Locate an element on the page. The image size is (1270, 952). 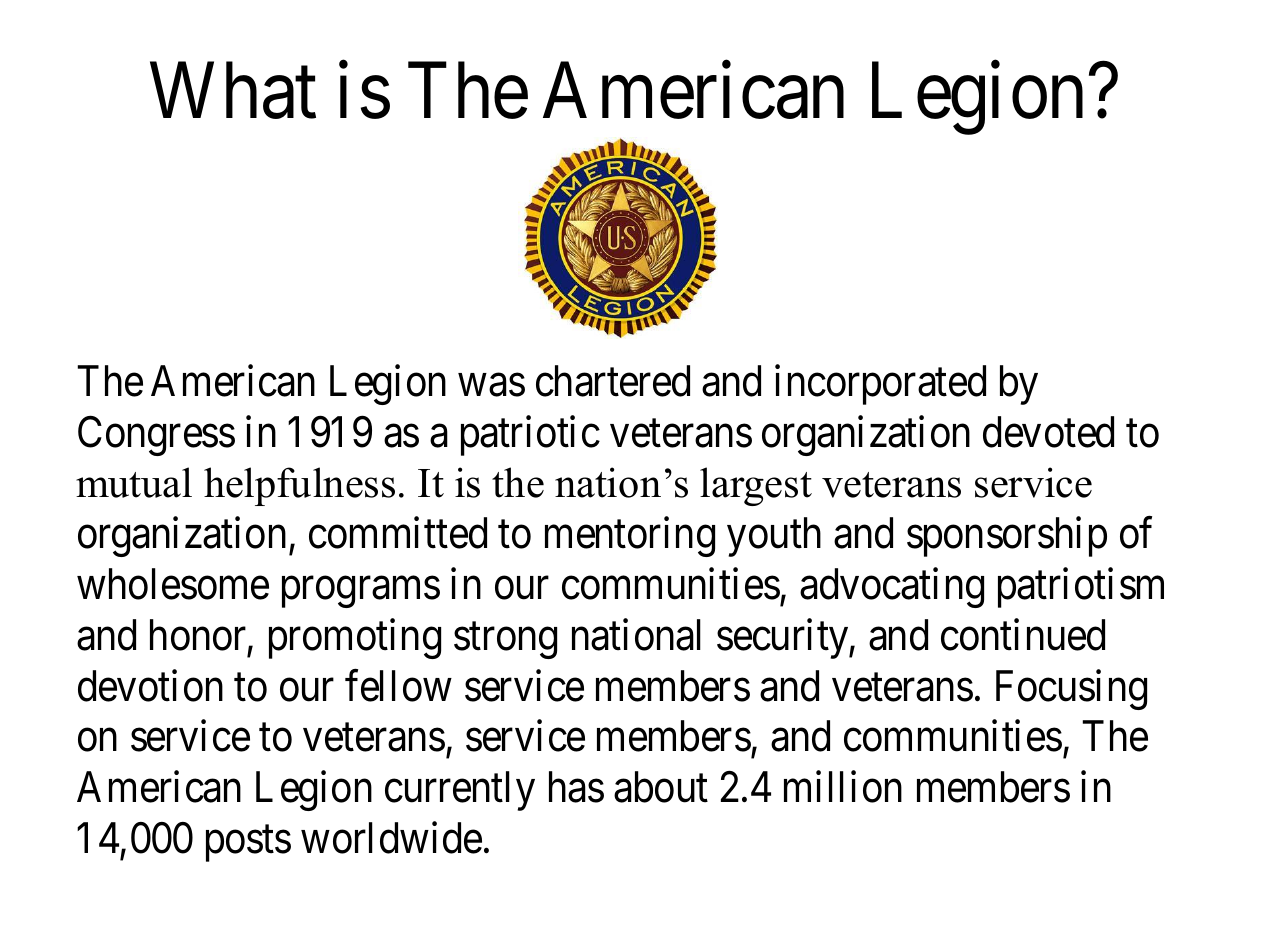
worldwide is located at coordinates (391, 838).
